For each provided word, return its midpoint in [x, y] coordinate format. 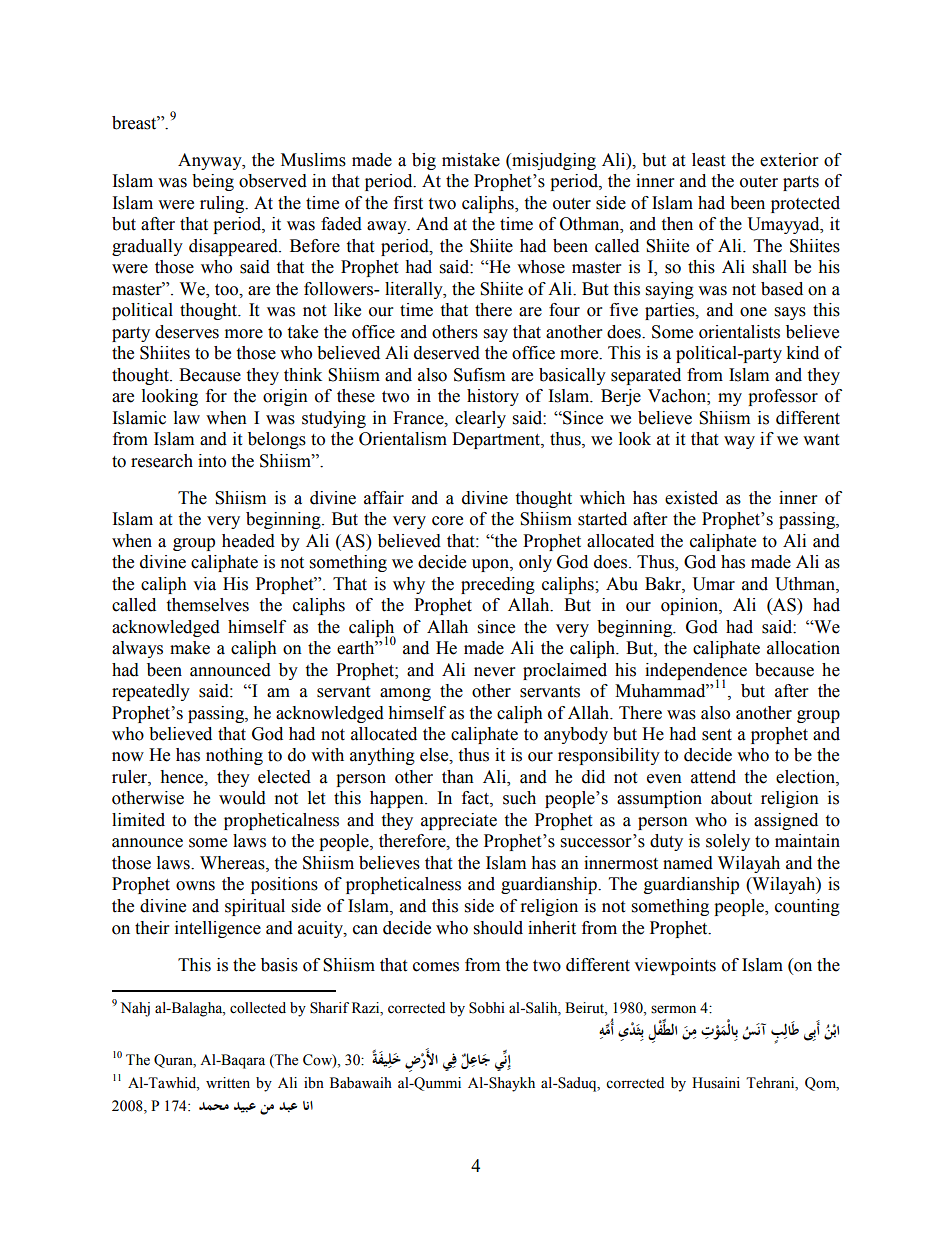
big [424, 161]
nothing [234, 756]
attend [713, 777]
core [447, 521]
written [228, 1083]
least [708, 160]
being [213, 182]
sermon [673, 1009]
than [458, 777]
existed [691, 498]
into [212, 461]
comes [436, 967]
